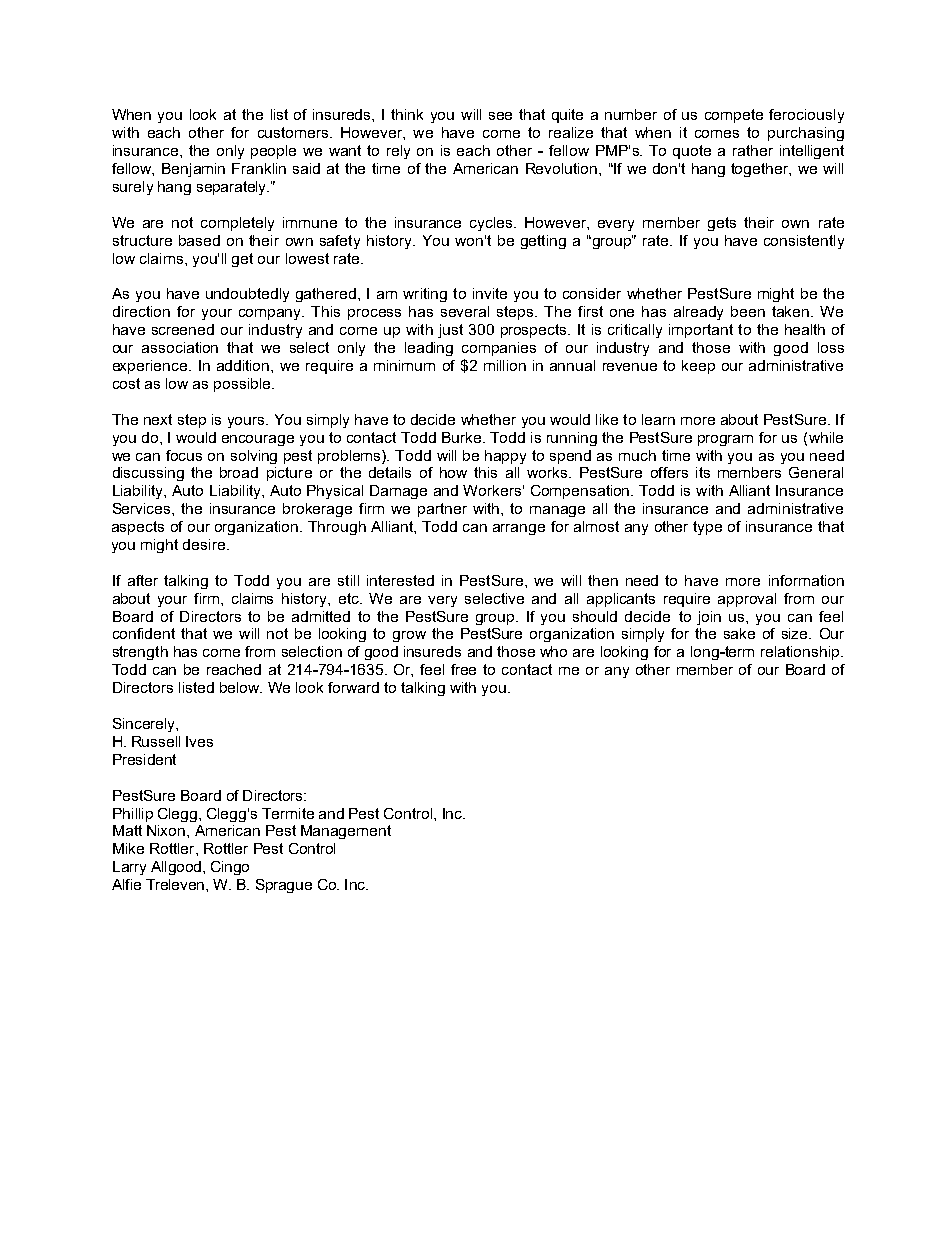  Describe the element at coordinates (707, 528) in the image. I see `type` at that location.
